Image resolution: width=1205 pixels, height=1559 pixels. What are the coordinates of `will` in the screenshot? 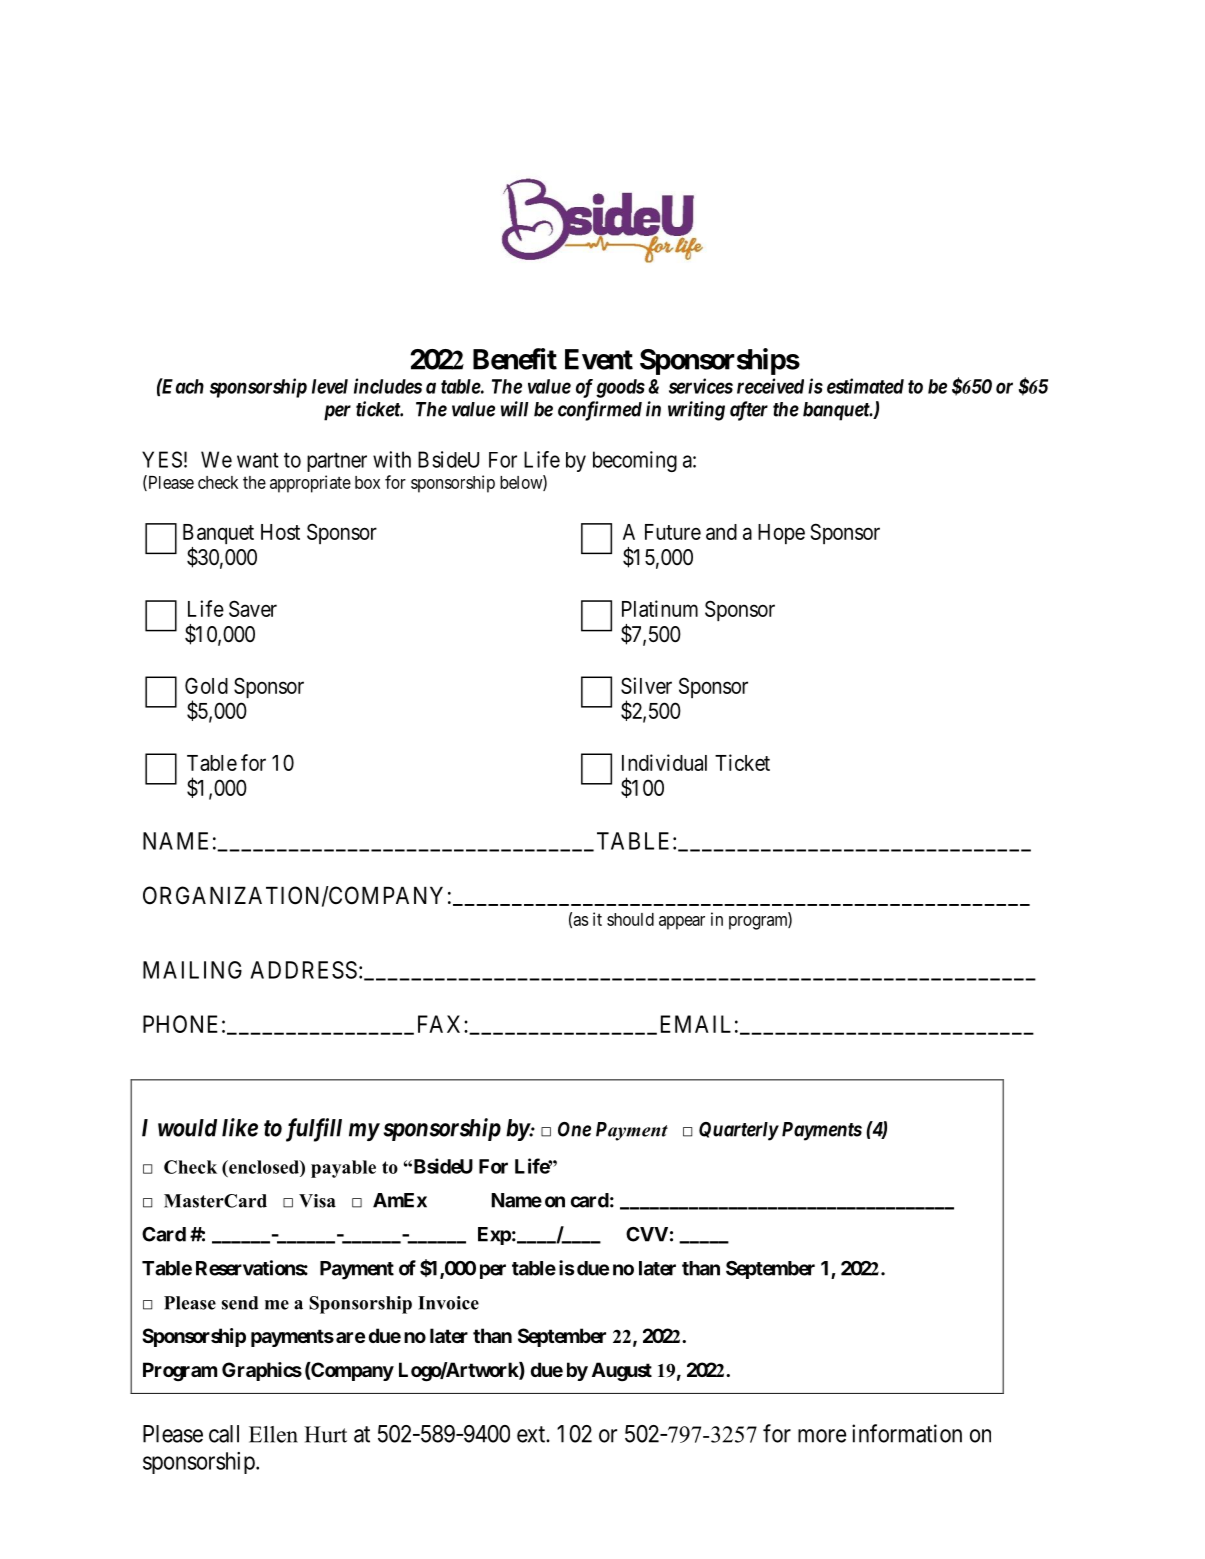 It's located at (514, 409).
